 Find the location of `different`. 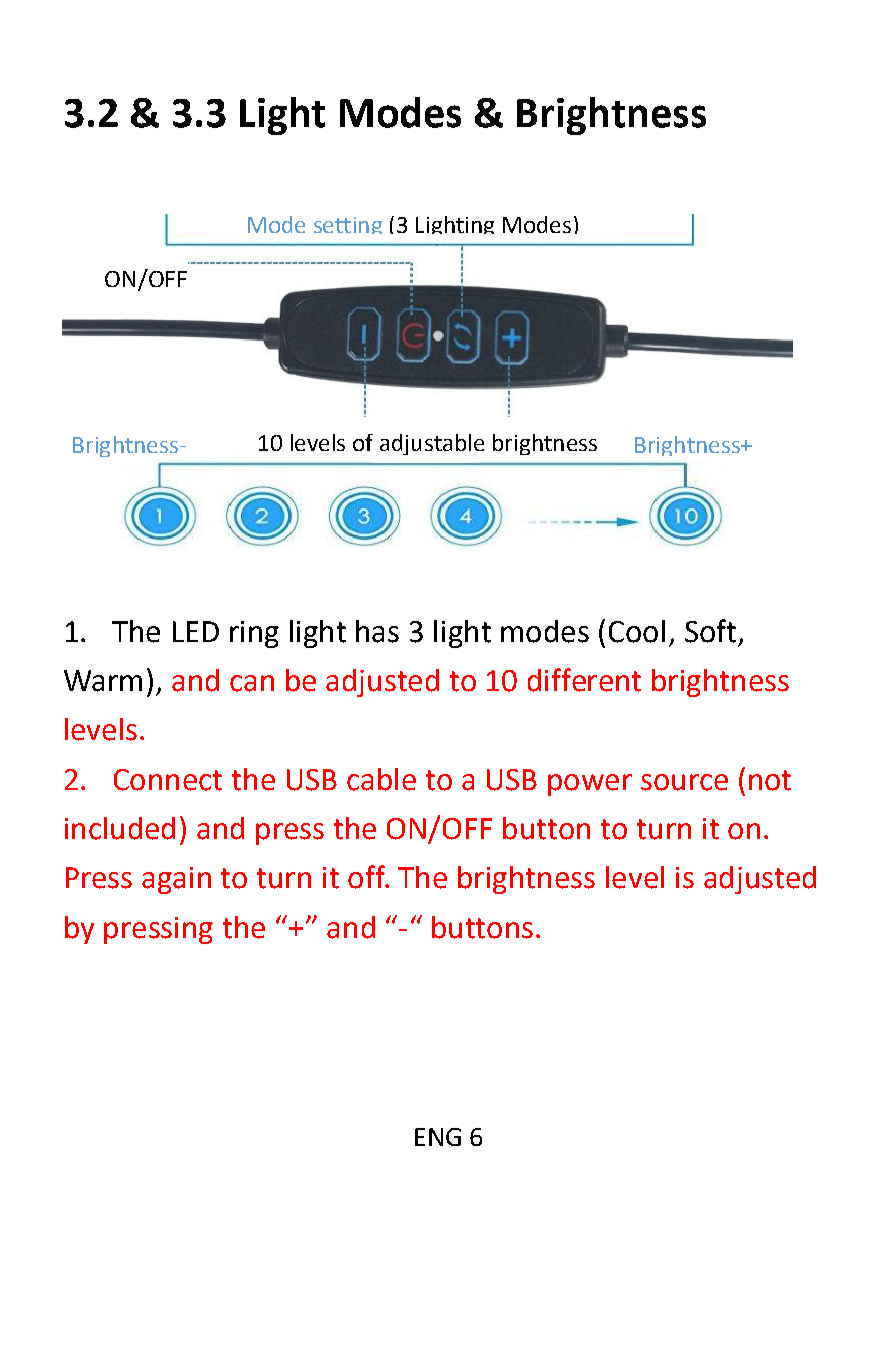

different is located at coordinates (584, 680).
